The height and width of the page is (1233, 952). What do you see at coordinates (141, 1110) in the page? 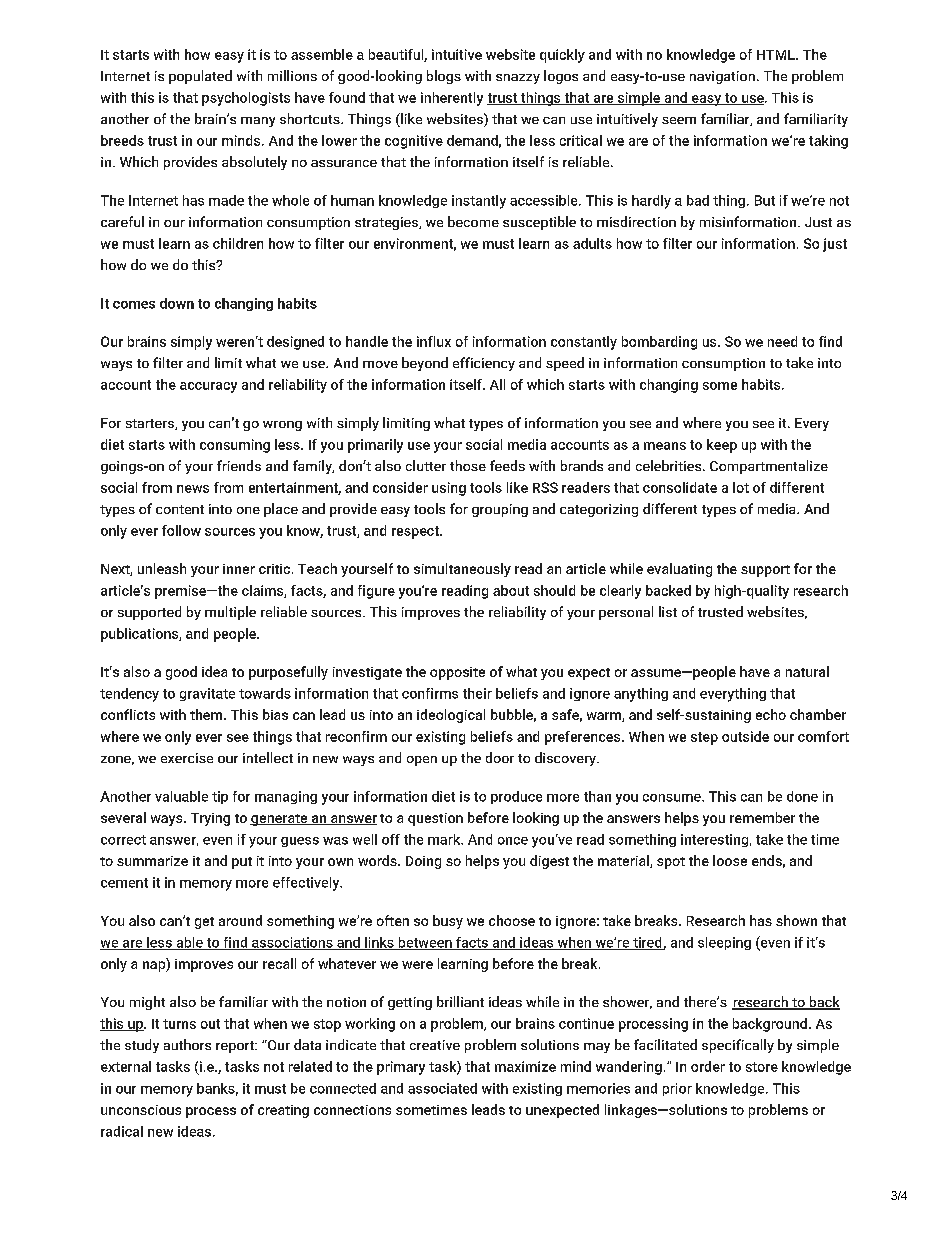
I see `unconscious` at bounding box center [141, 1110].
